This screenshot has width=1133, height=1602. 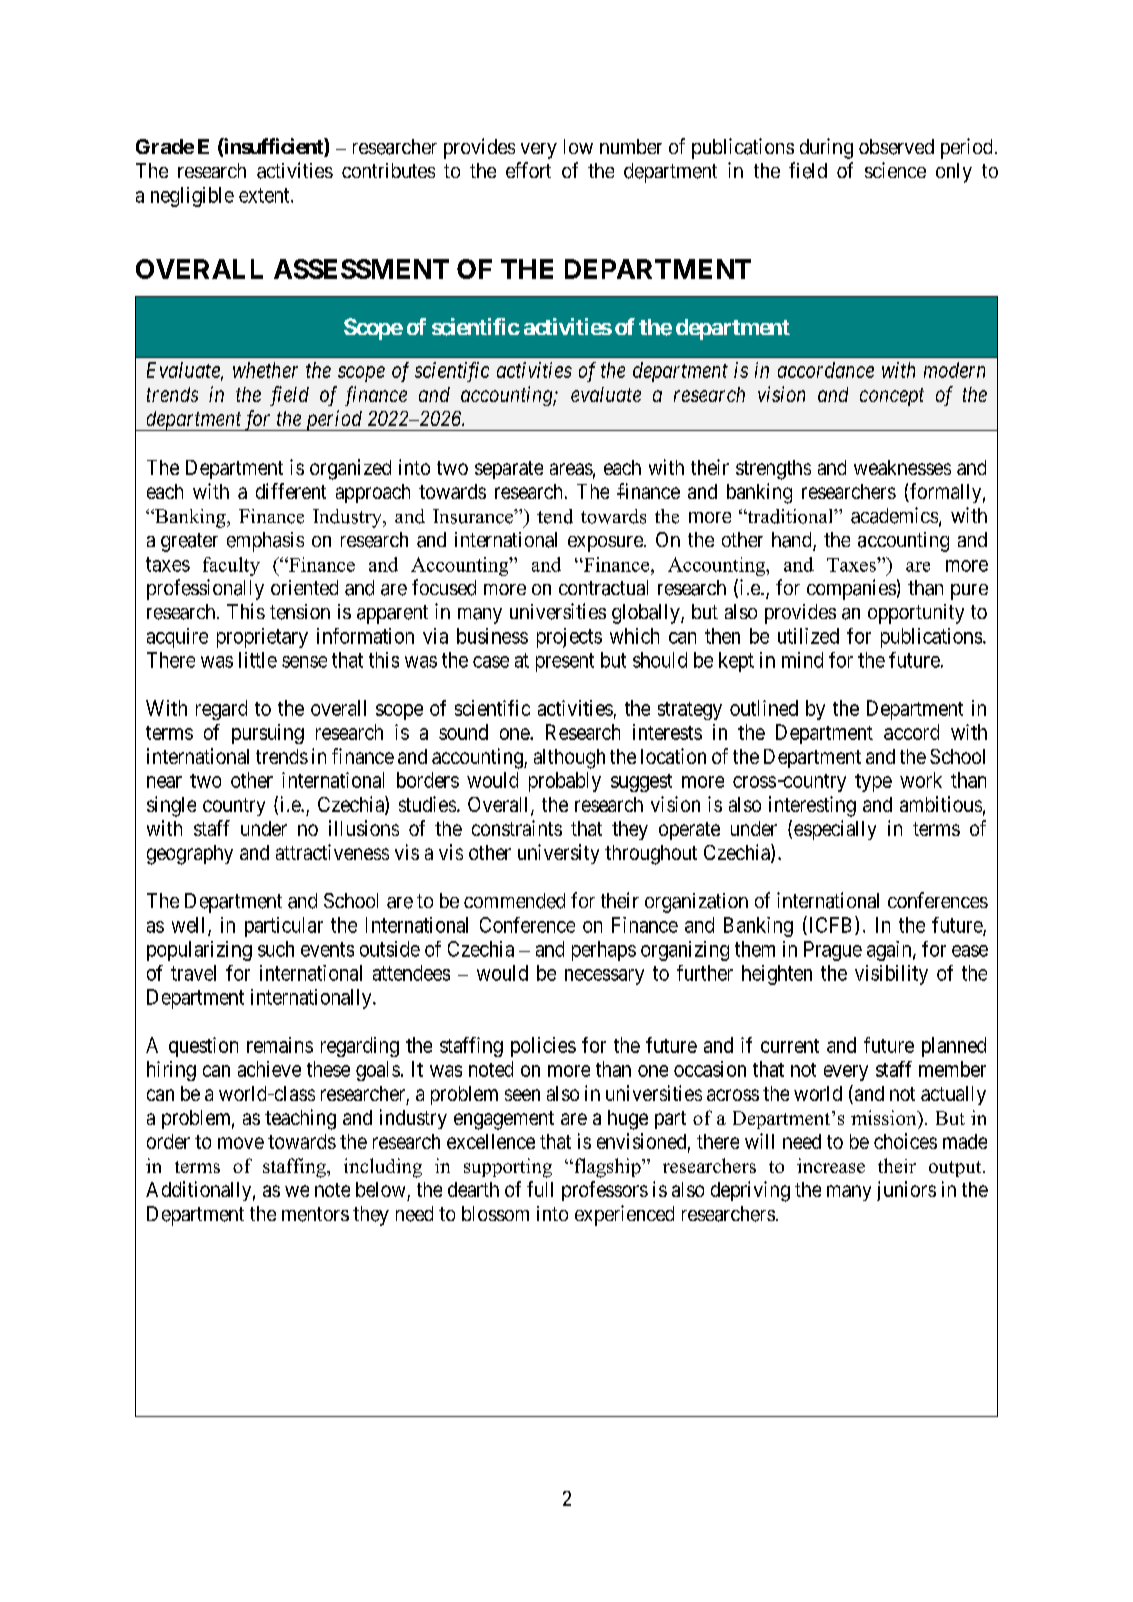 I want to click on full, so click(x=540, y=1189).
